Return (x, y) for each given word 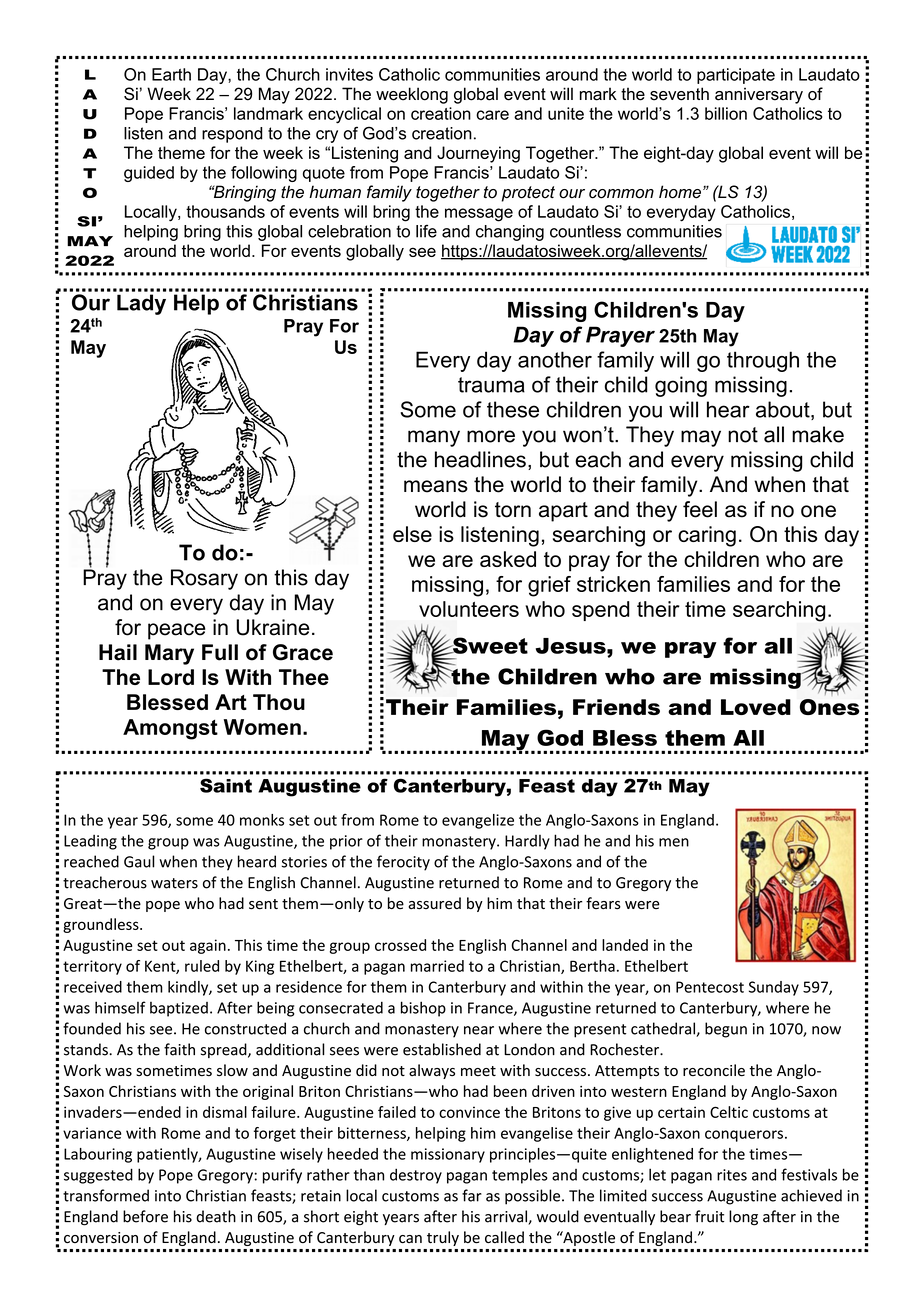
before (145, 1216)
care (492, 115)
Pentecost (710, 987)
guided (149, 174)
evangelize (478, 821)
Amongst (170, 729)
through (763, 361)
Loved (756, 707)
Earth (171, 74)
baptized (179, 1009)
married (437, 966)
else (412, 534)
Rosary (204, 579)
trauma (491, 385)
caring (707, 536)
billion (726, 113)
